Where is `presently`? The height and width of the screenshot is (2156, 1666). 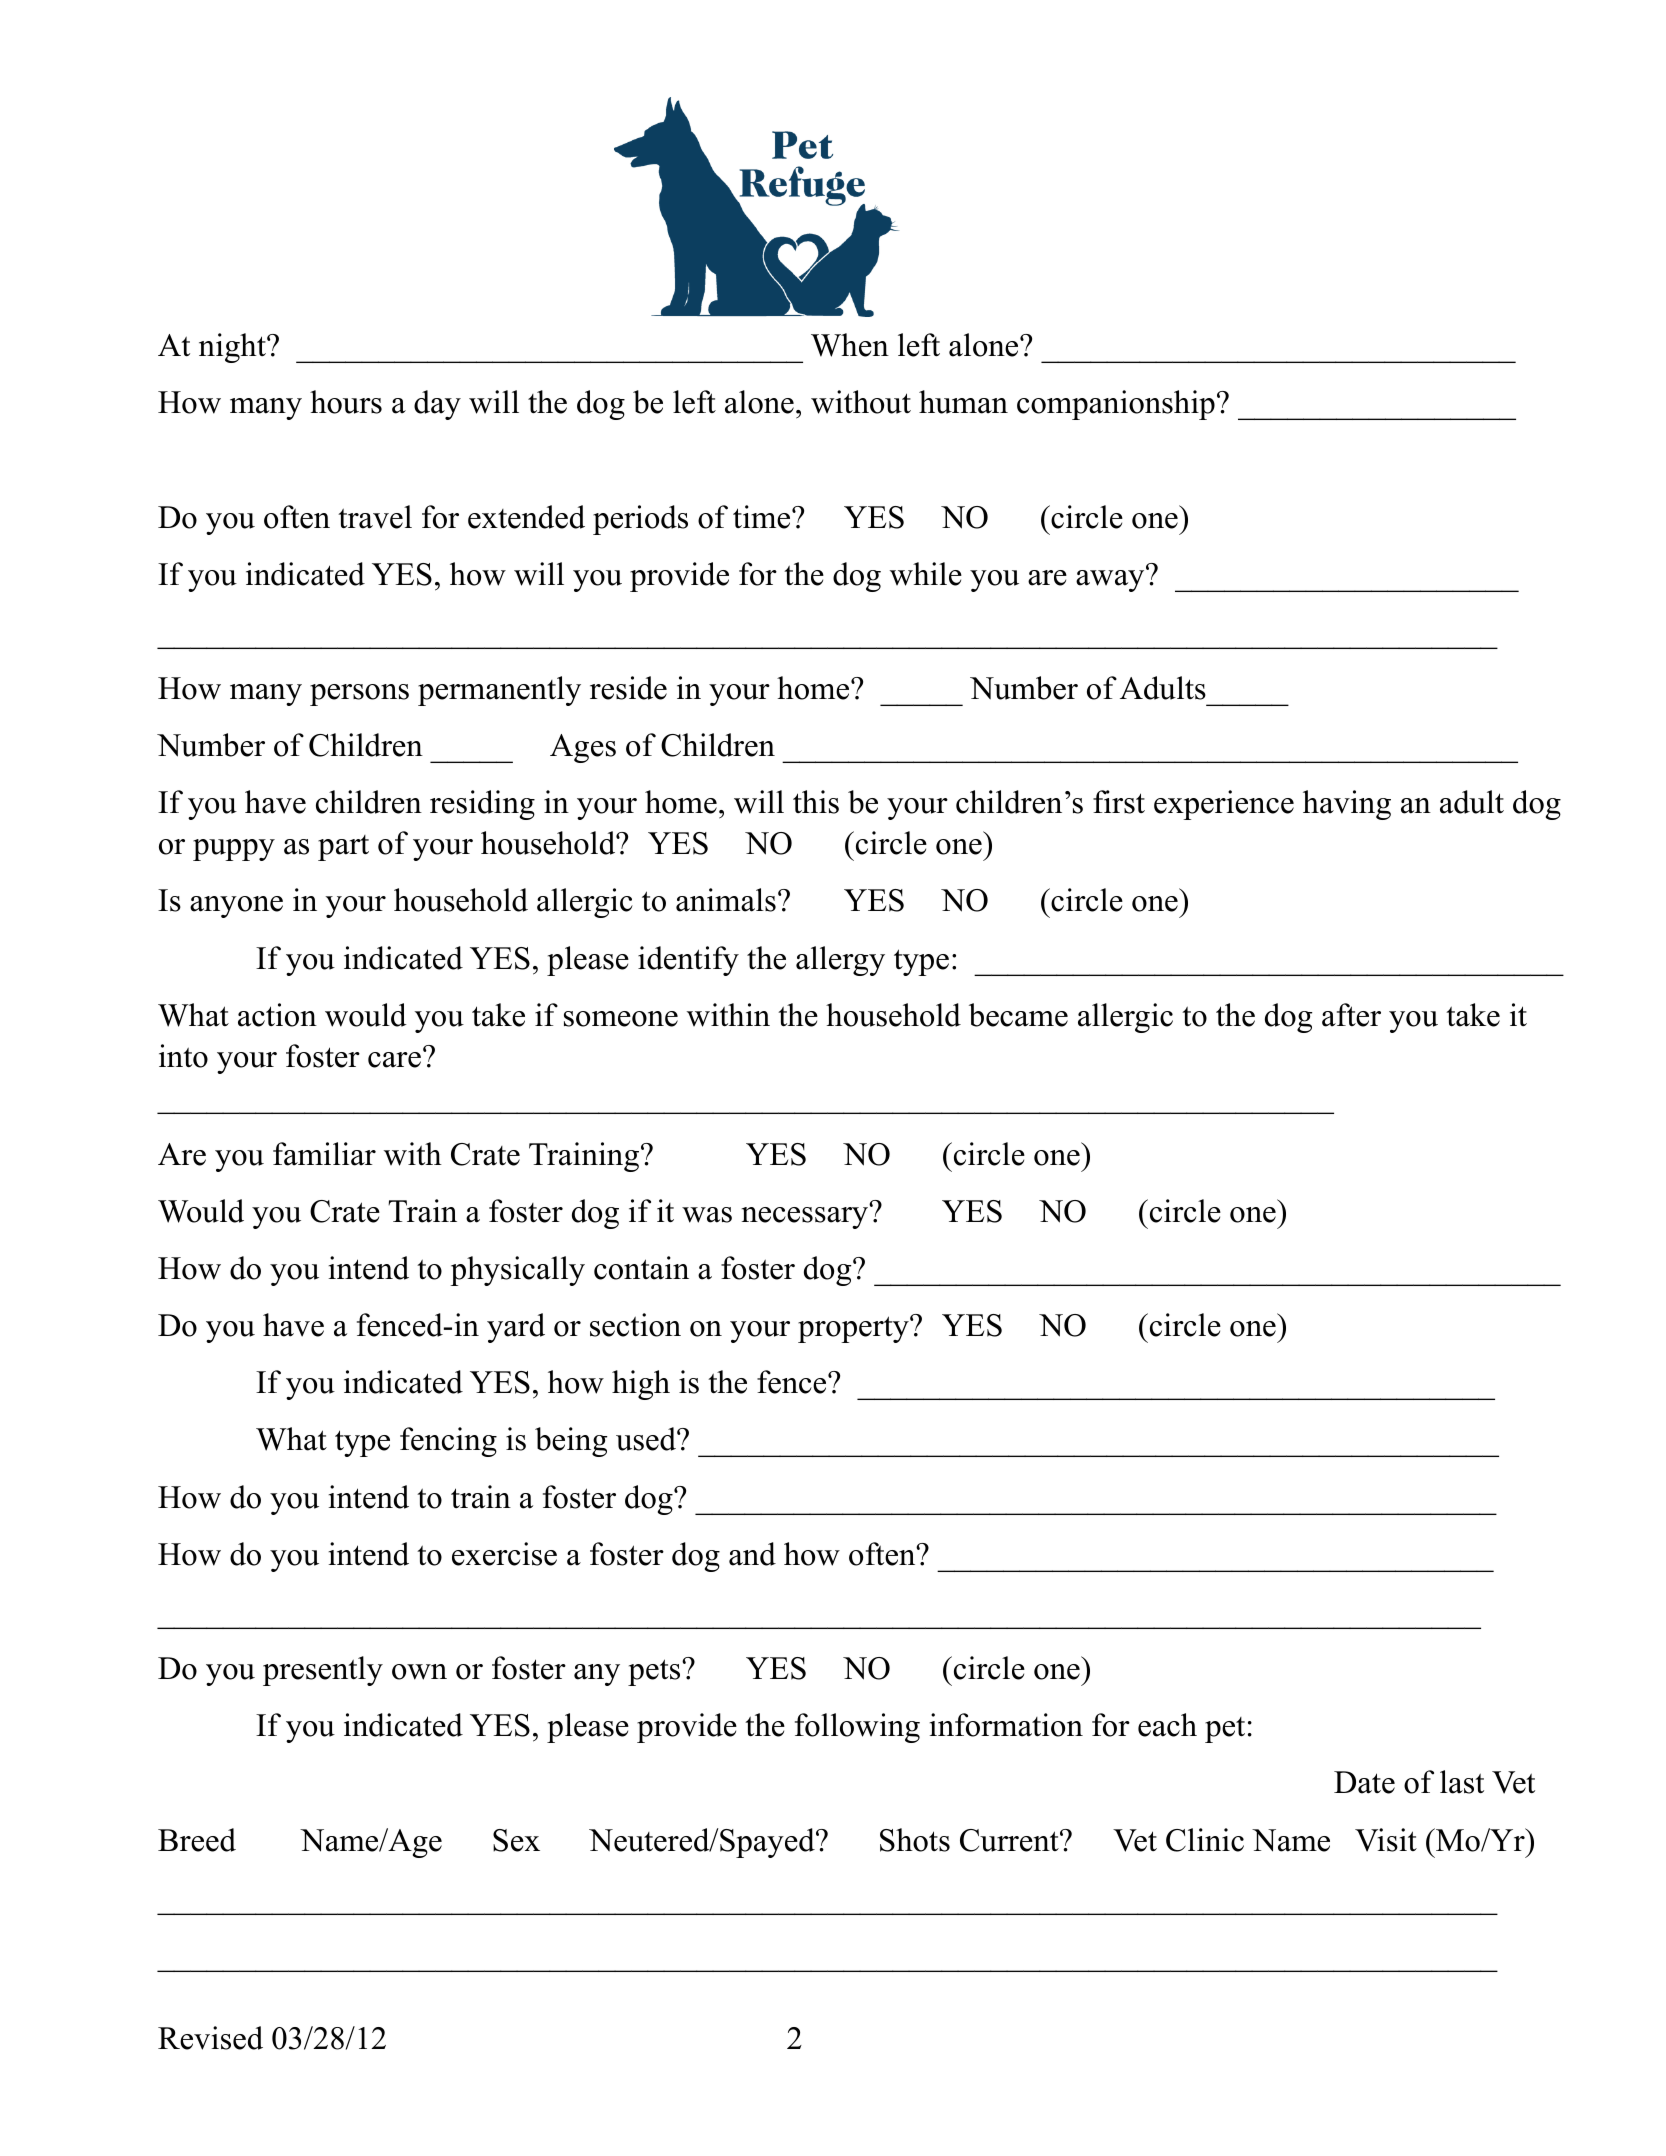 presently is located at coordinates (323, 1671).
